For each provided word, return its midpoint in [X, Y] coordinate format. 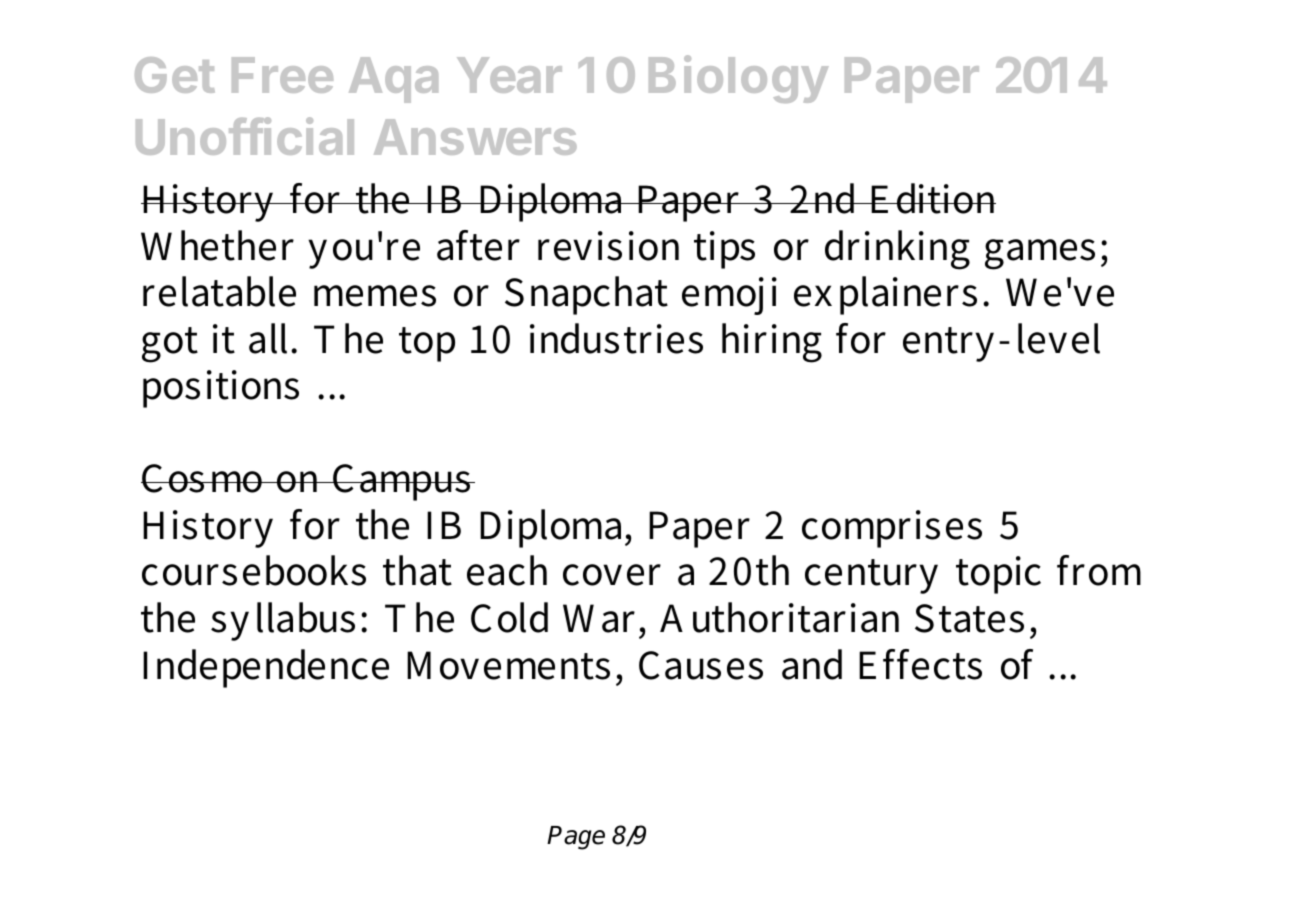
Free [282, 75]
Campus [402, 482]
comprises [892, 529]
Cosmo [203, 478]
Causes [701, 665]
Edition [932, 198]
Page [576, 838]
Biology [739, 79]
